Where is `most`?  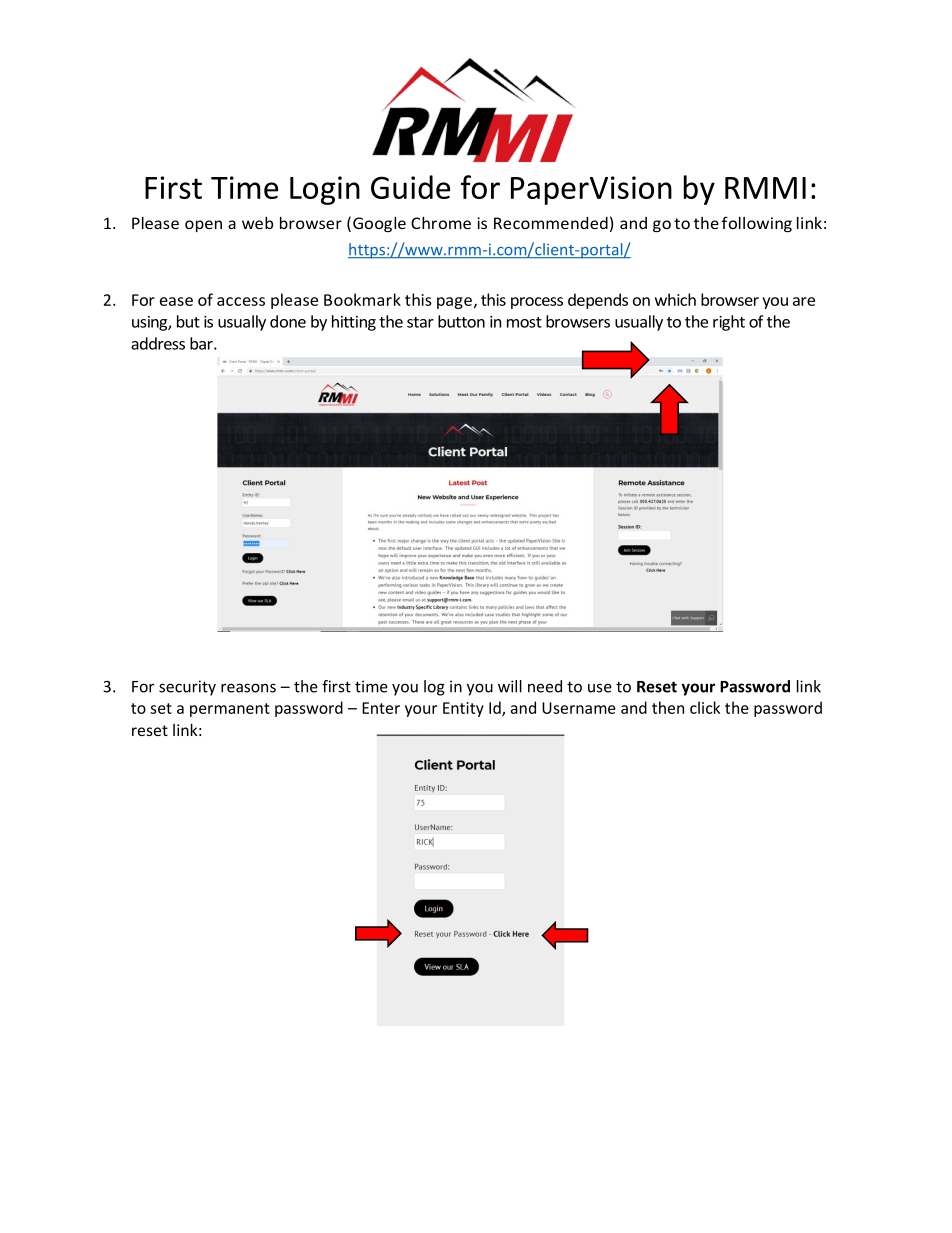
most is located at coordinates (524, 322).
